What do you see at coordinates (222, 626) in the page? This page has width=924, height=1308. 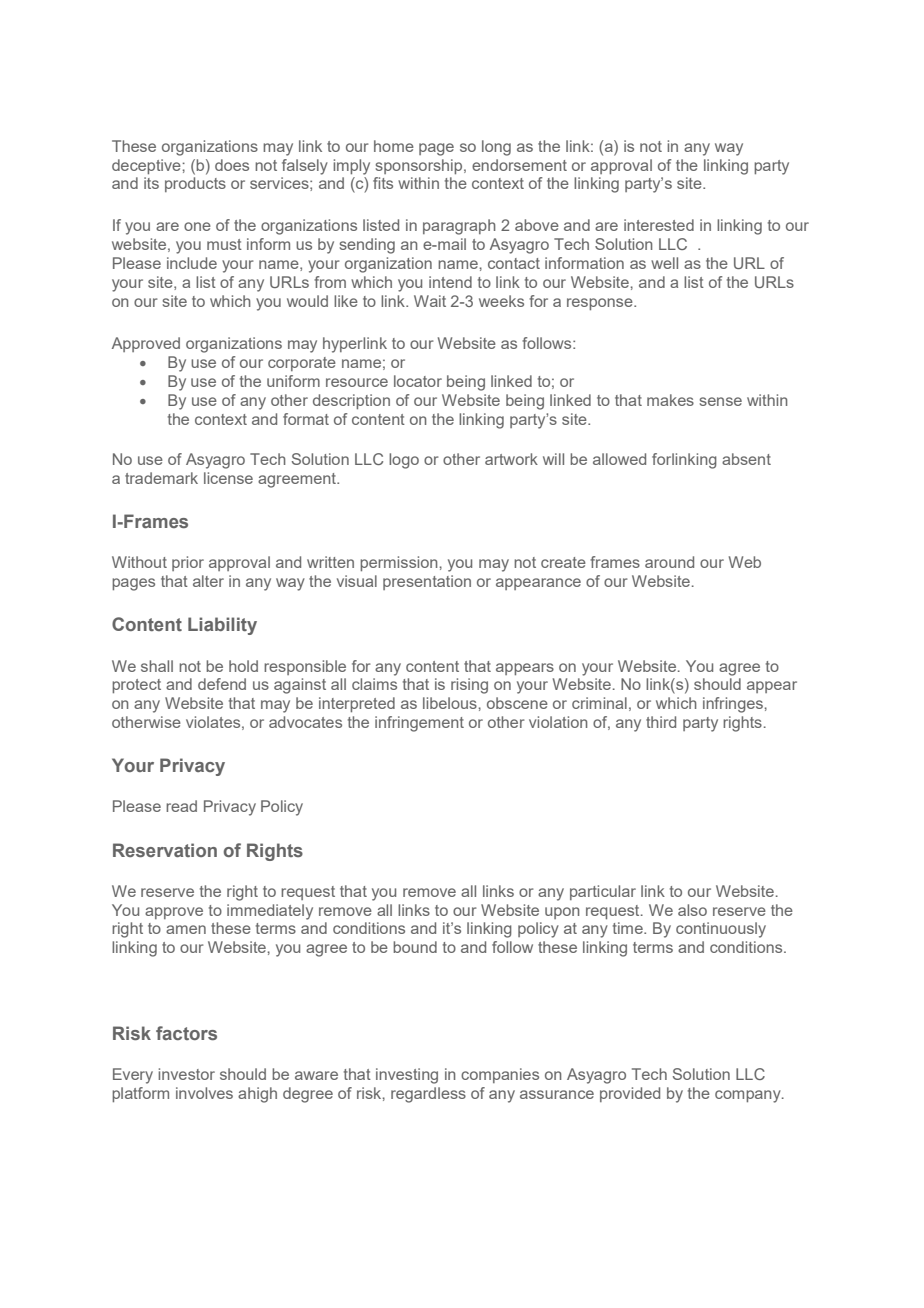 I see `Liability` at bounding box center [222, 626].
